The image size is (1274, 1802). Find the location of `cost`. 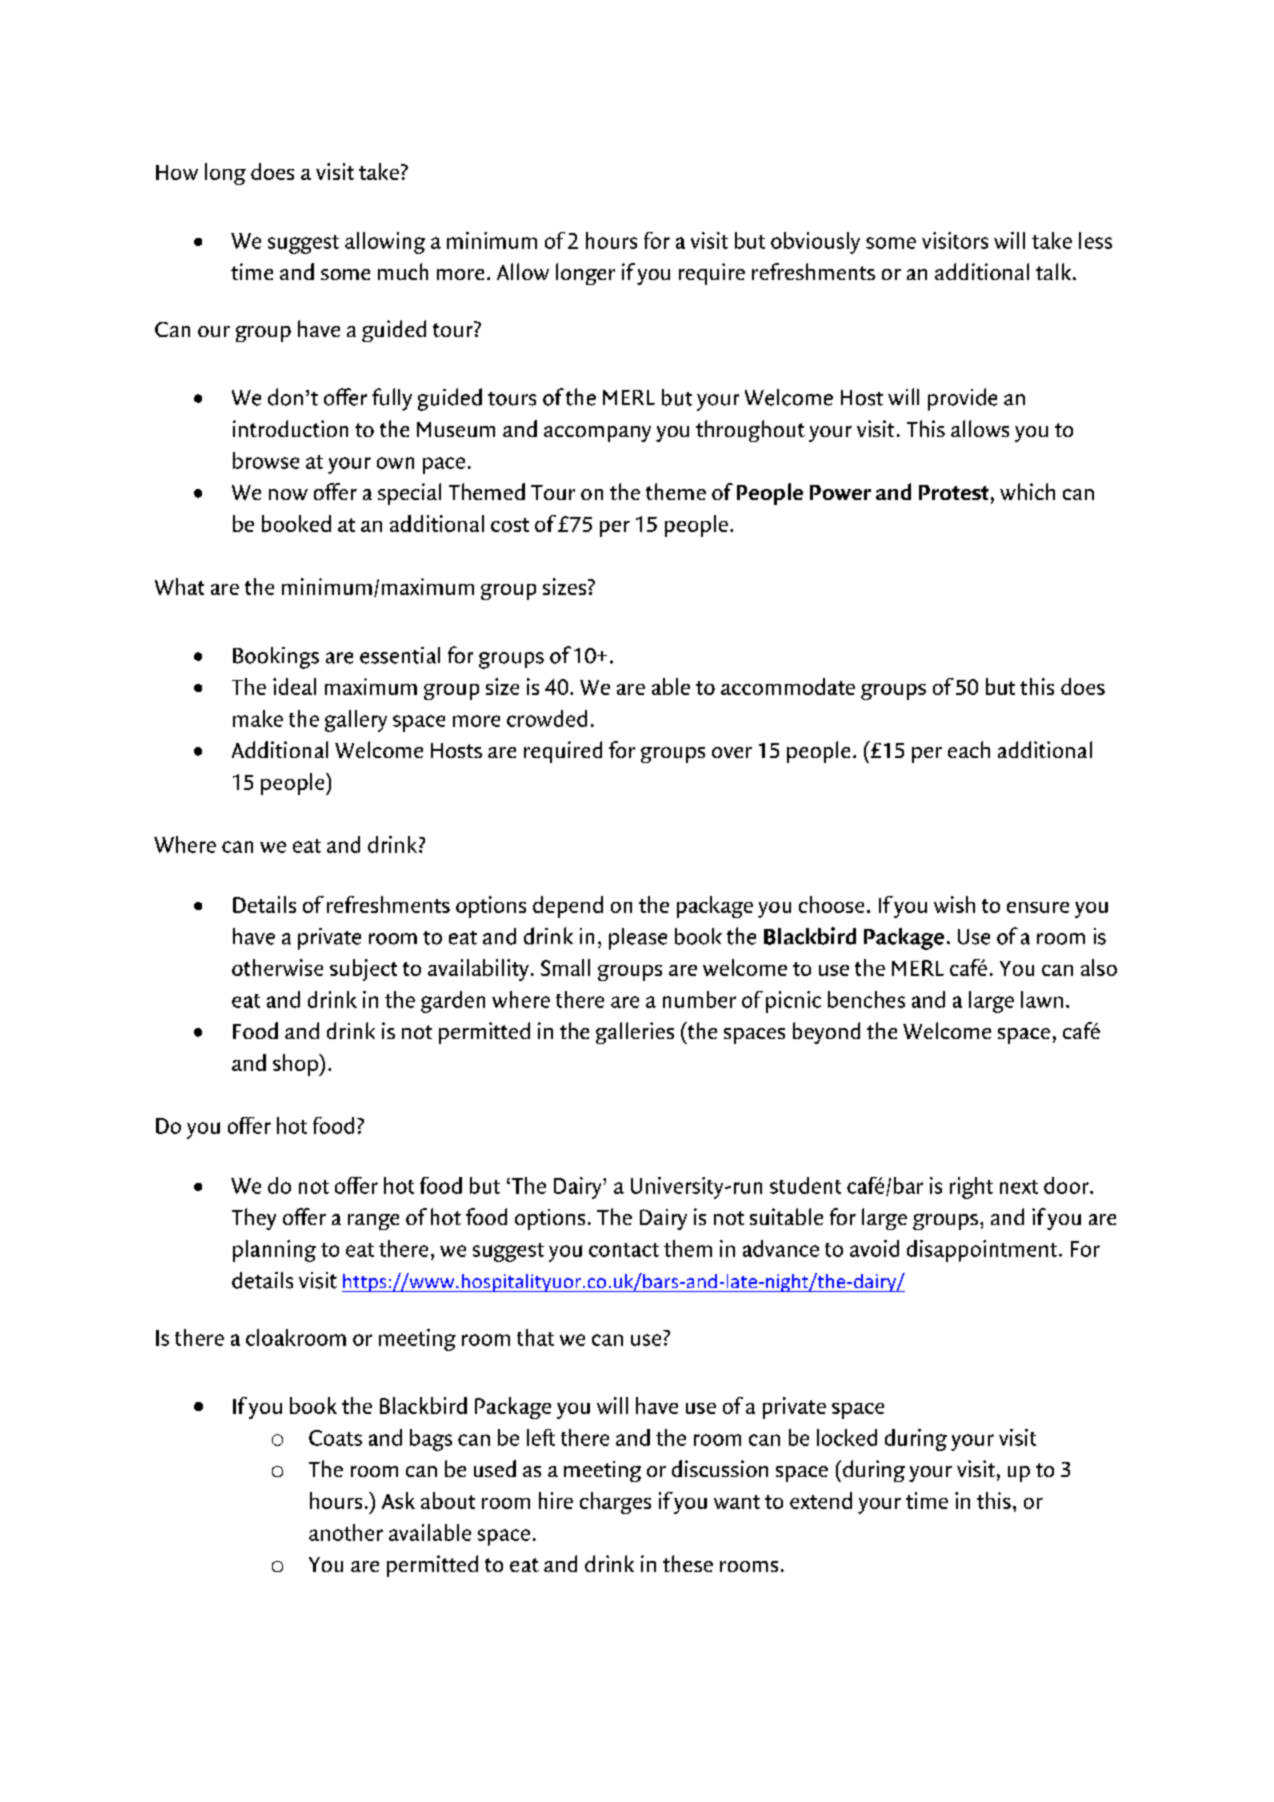

cost is located at coordinates (510, 525).
